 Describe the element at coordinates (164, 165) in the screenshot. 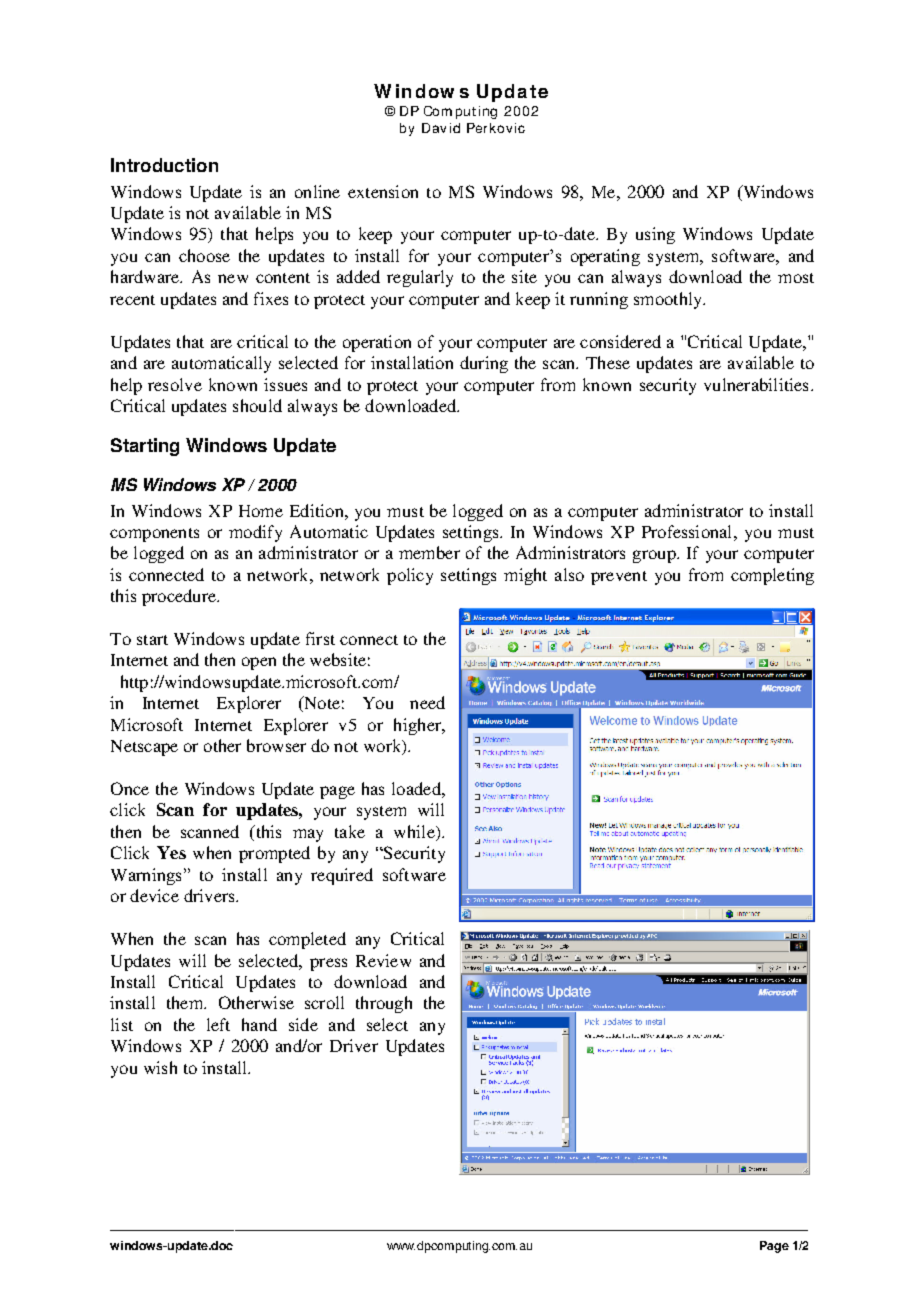

I see `Introduction` at that location.
